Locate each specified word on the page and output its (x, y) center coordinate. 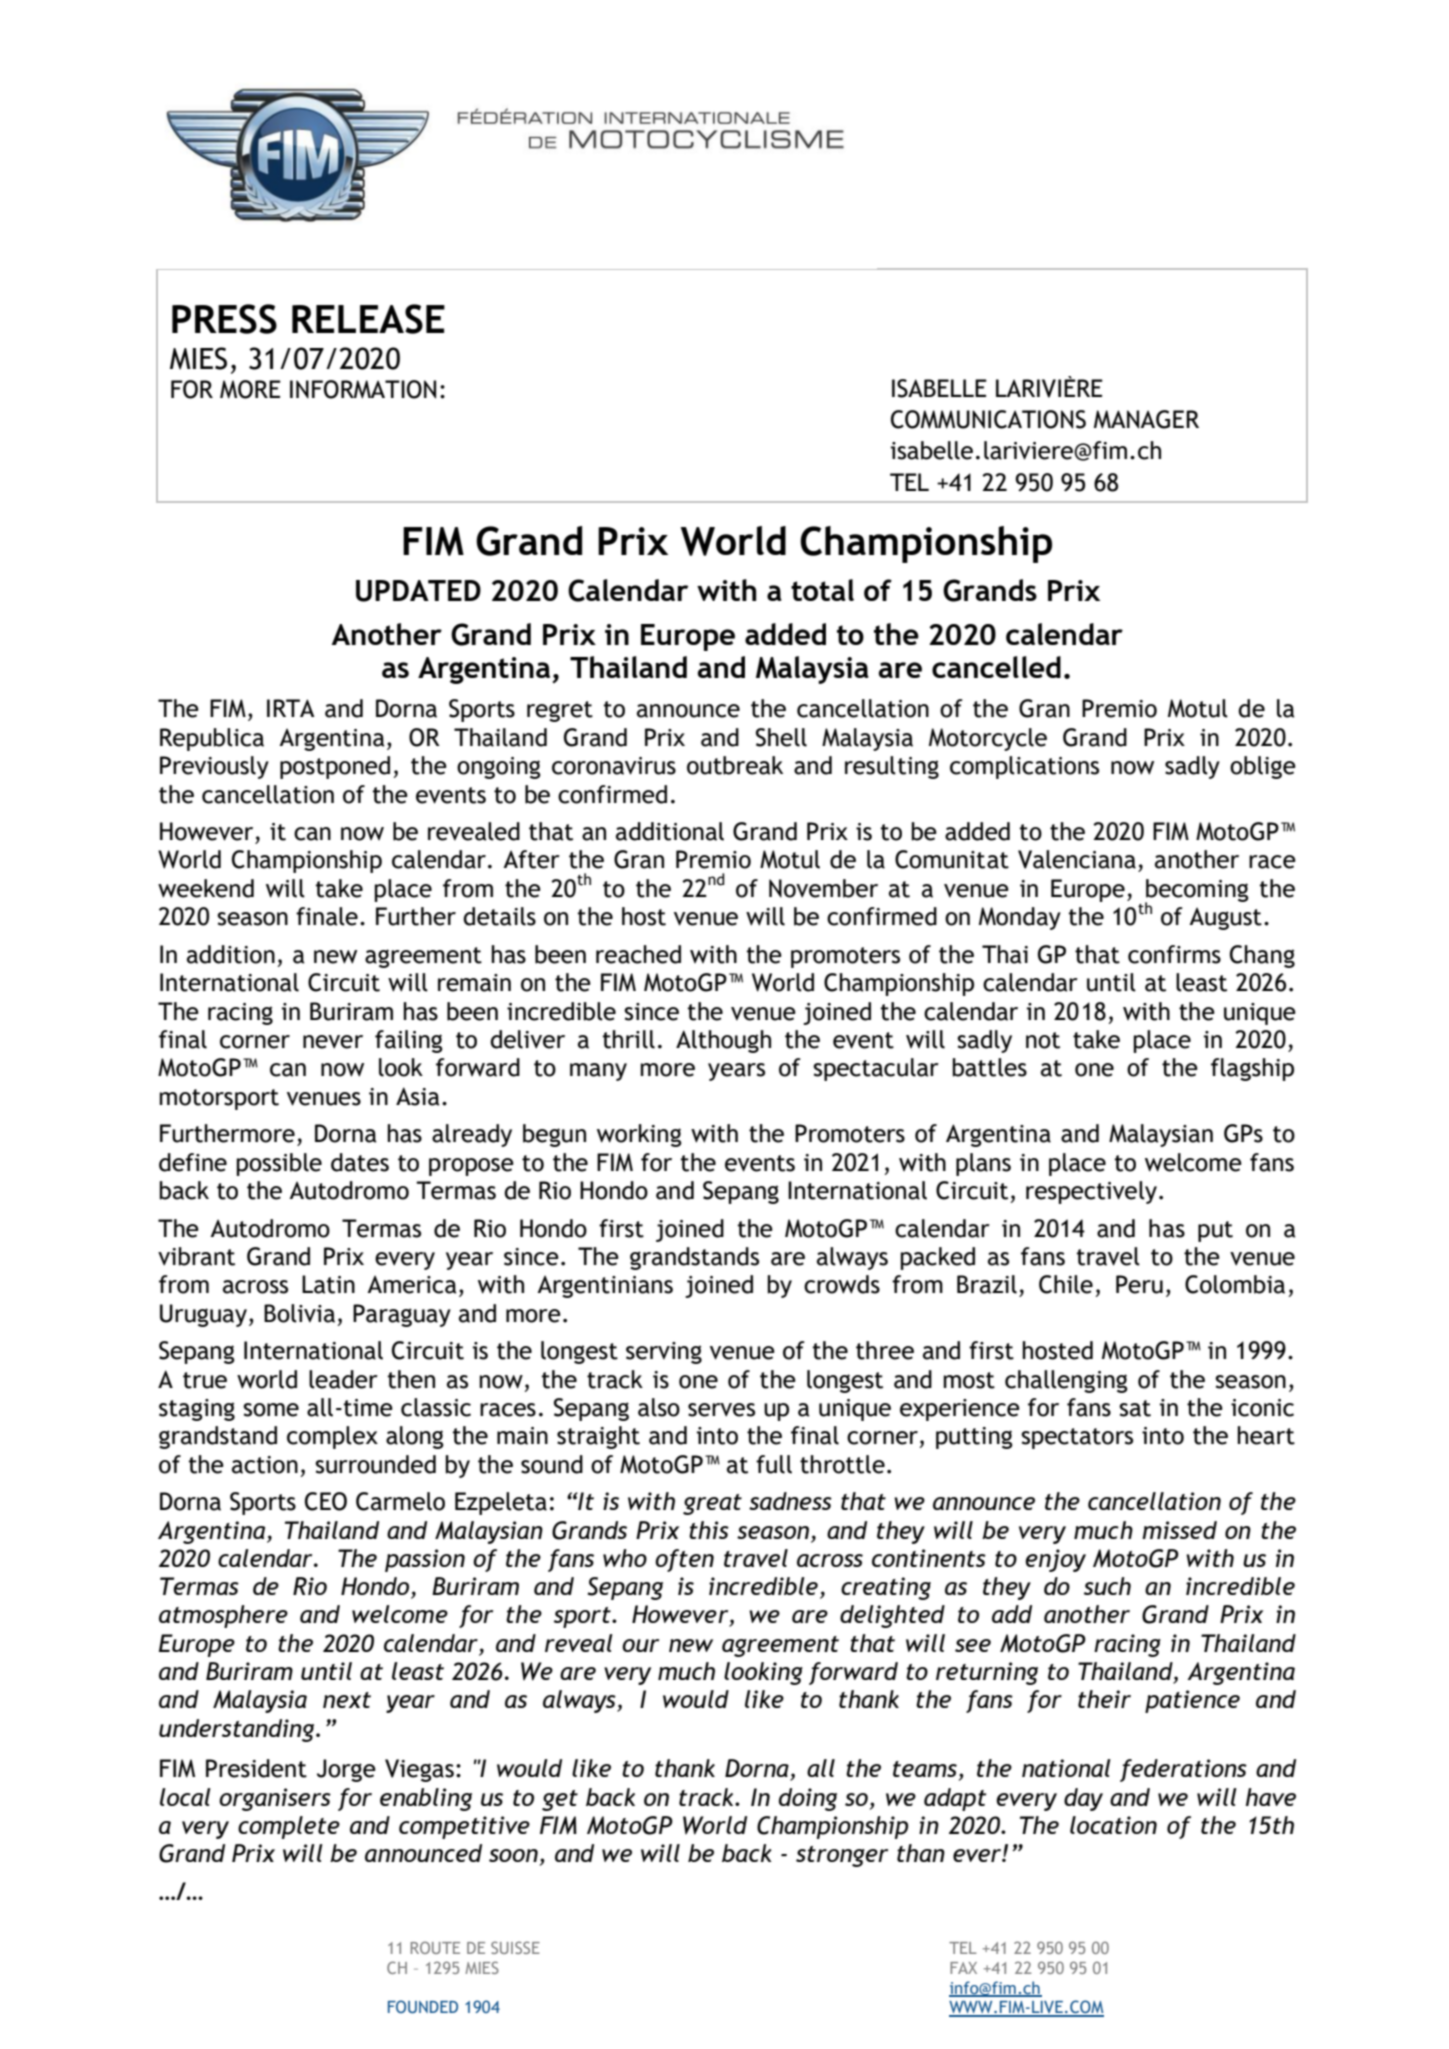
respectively (1091, 1192)
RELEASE (368, 319)
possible (279, 1164)
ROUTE (435, 1947)
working (639, 1135)
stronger (842, 1856)
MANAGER (1146, 419)
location (1113, 1825)
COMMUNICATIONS (988, 419)
